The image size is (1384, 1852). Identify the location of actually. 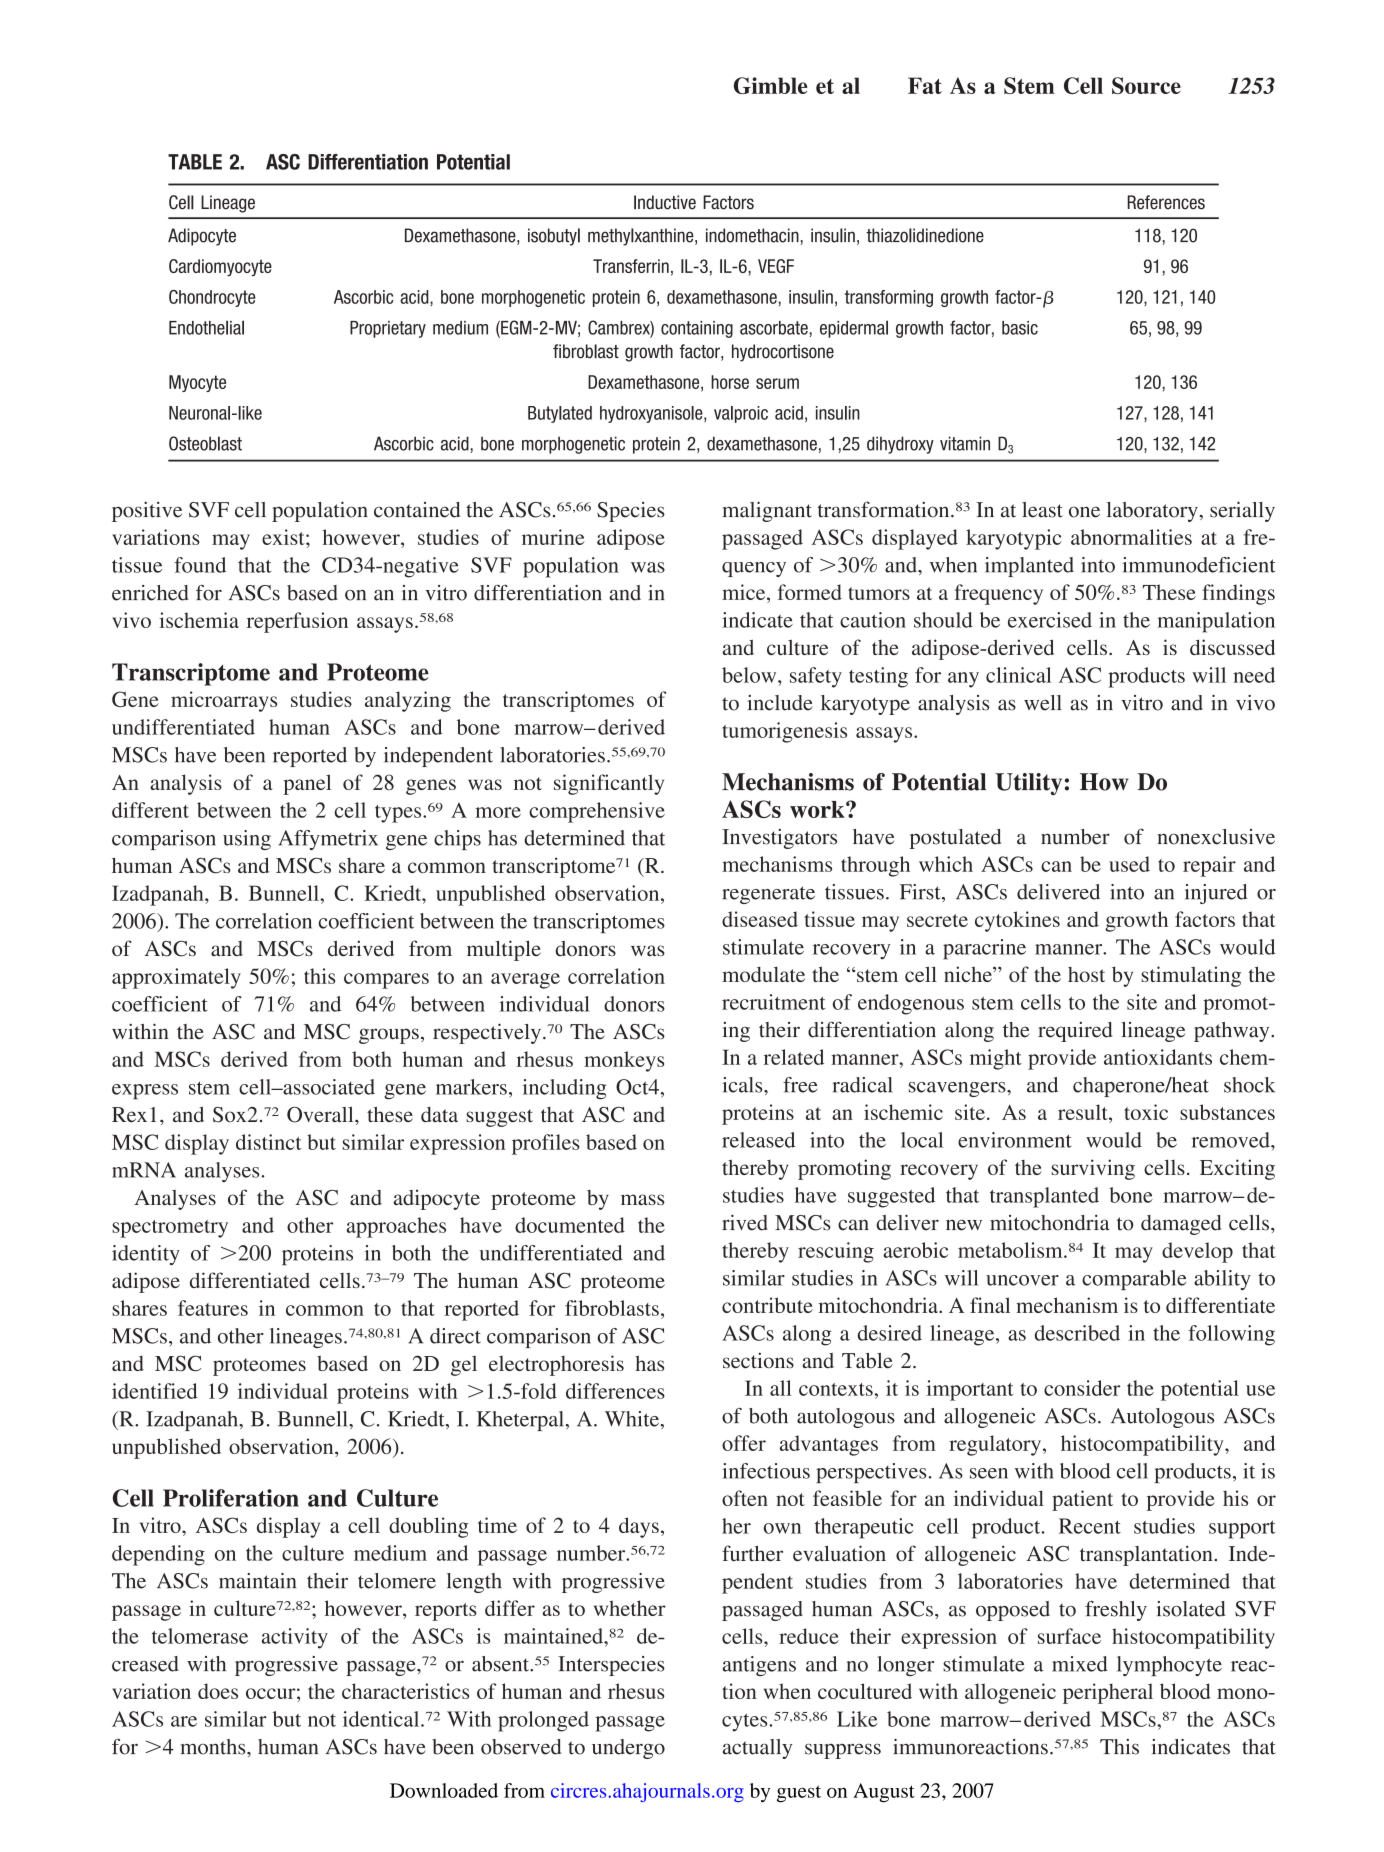
(758, 1749).
